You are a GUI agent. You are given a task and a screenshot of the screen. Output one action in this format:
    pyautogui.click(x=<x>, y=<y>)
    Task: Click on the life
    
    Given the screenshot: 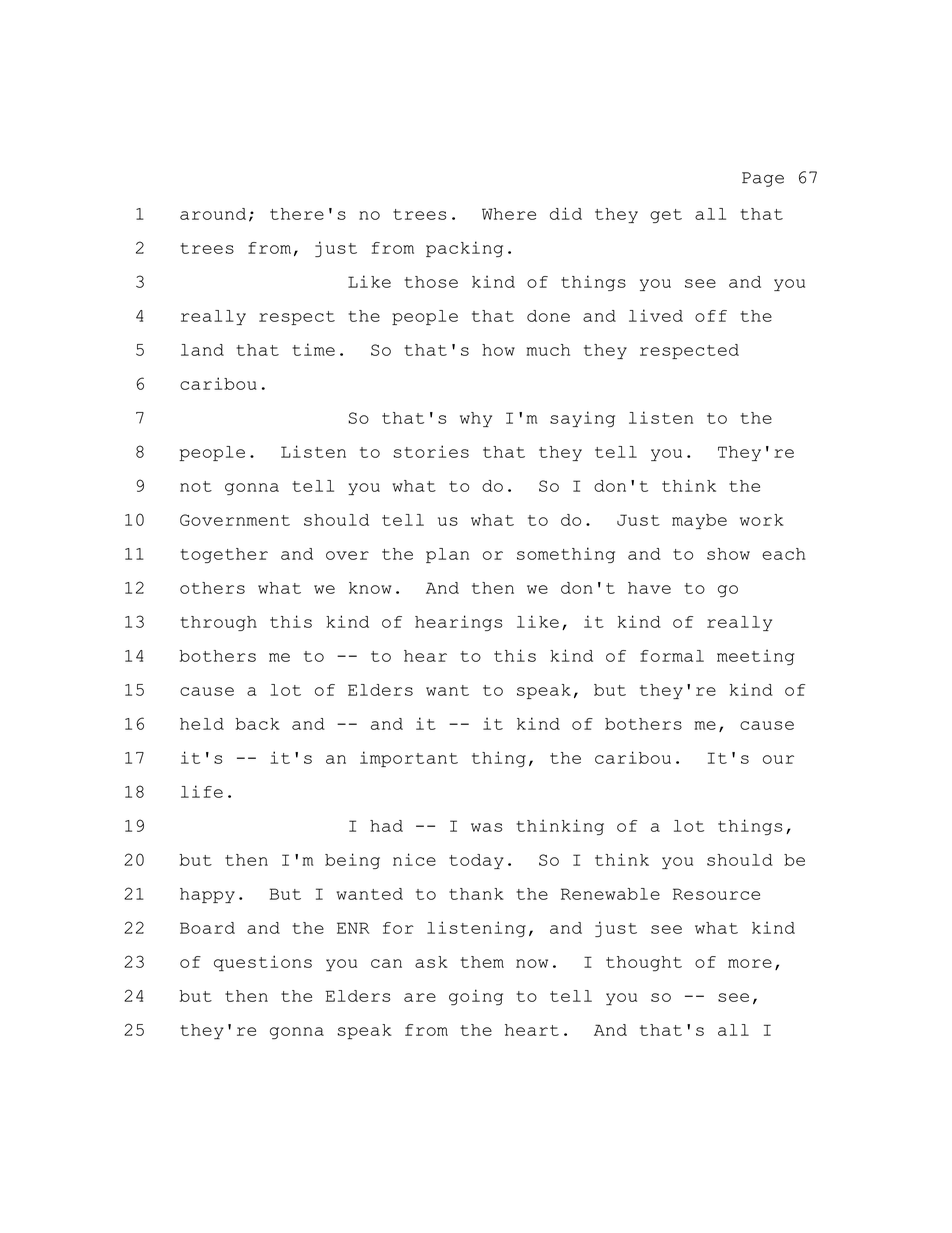 What is the action you would take?
    pyautogui.click(x=202, y=791)
